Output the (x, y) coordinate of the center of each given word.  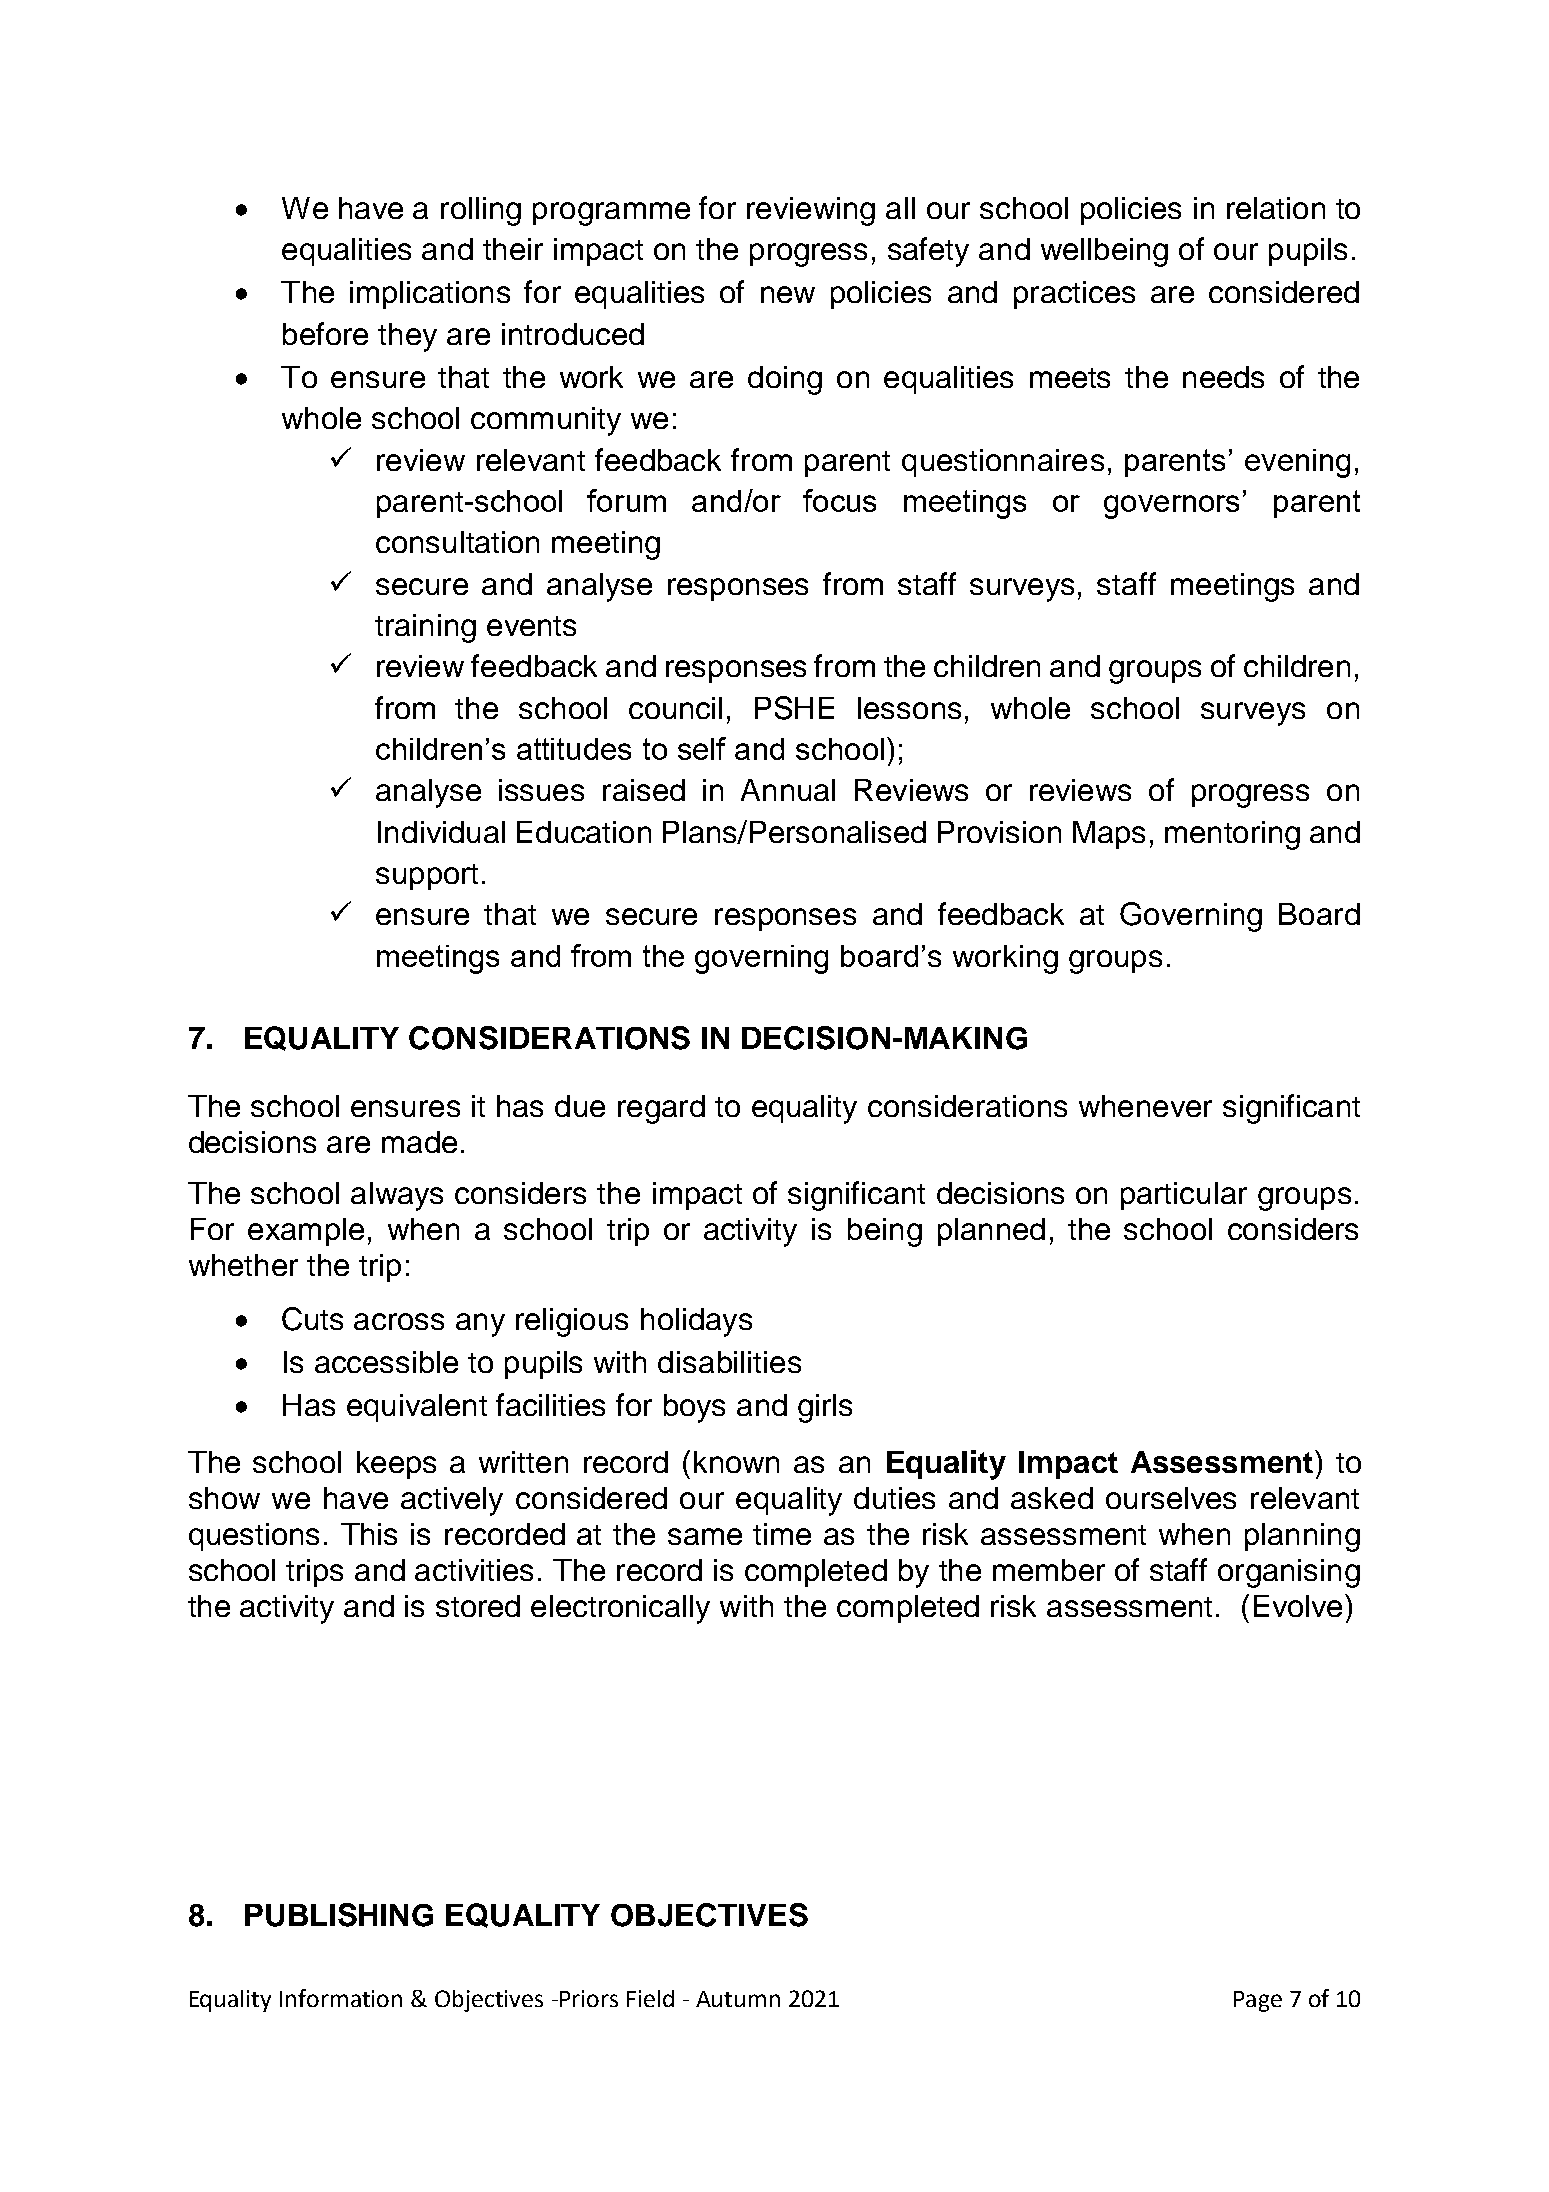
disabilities (729, 1362)
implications (430, 295)
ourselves (1171, 1498)
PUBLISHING (339, 1915)
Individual (441, 832)
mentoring (1232, 835)
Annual (788, 790)
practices (1074, 295)
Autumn (738, 1999)
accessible (386, 1362)
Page (1258, 2001)
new (788, 294)
